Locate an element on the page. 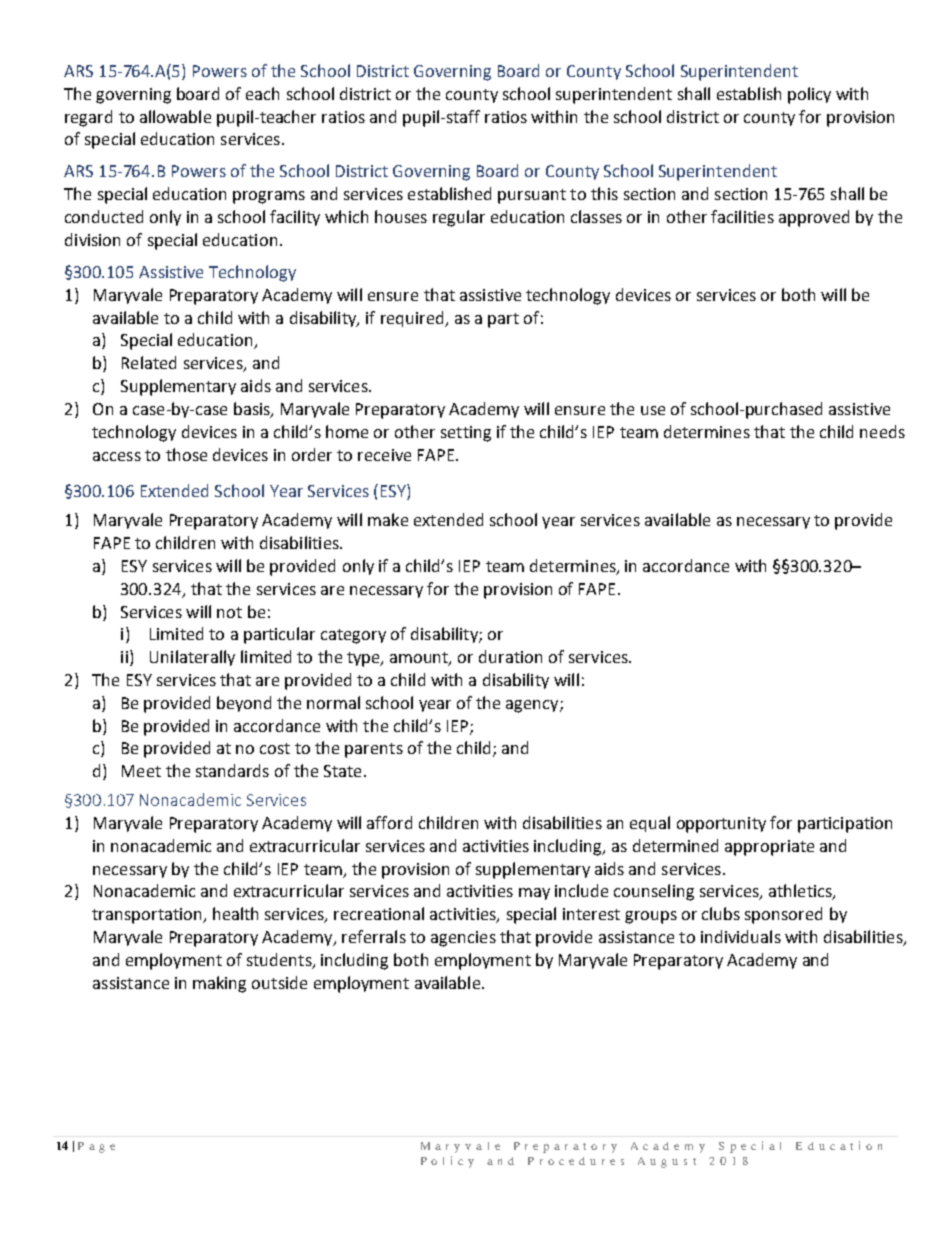  making is located at coordinates (219, 984).
